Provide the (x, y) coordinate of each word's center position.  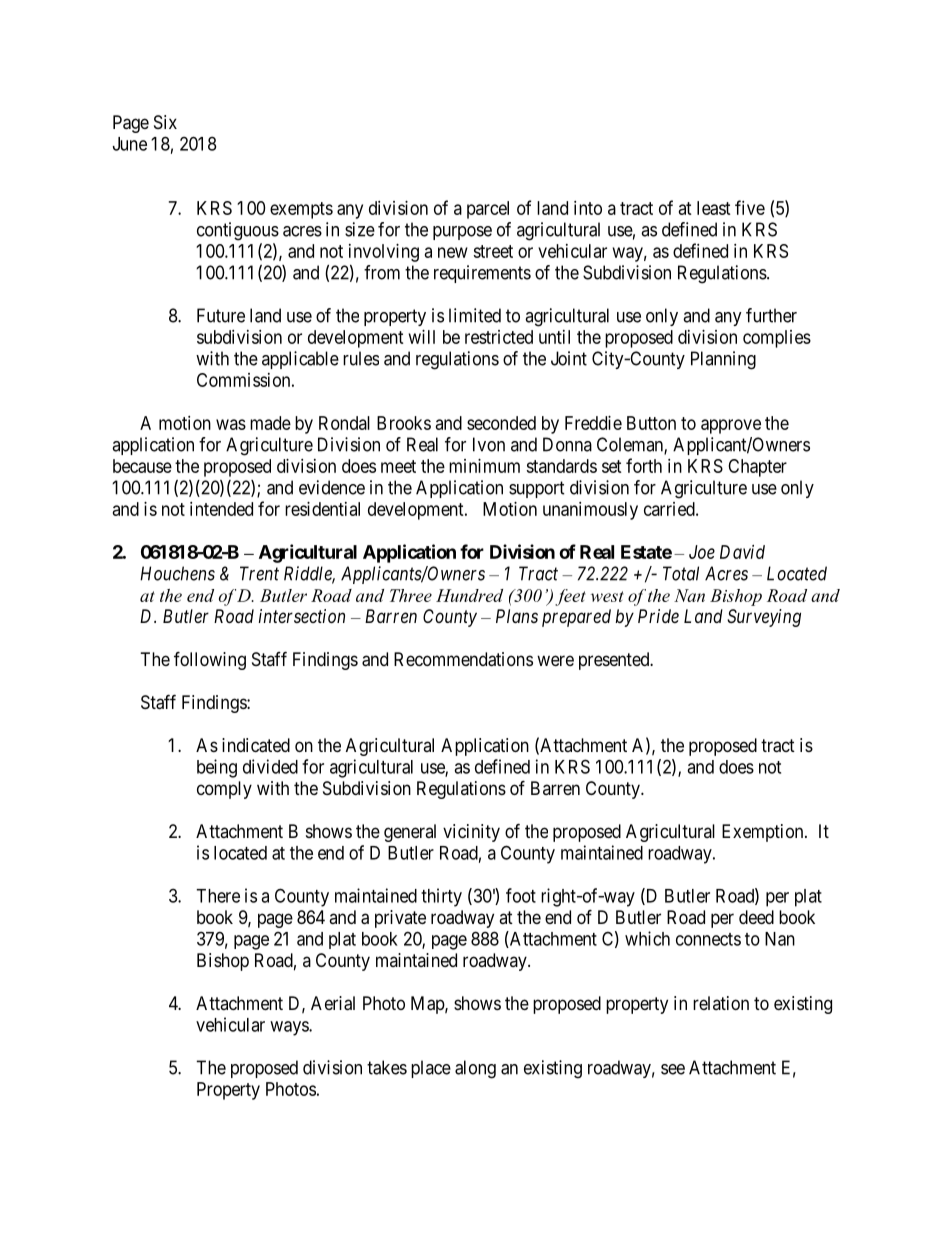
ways (290, 1028)
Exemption (764, 833)
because (142, 466)
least (714, 208)
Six (165, 122)
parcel (488, 210)
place (431, 1069)
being (217, 768)
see (673, 1069)
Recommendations (463, 659)
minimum (484, 466)
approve (731, 426)
